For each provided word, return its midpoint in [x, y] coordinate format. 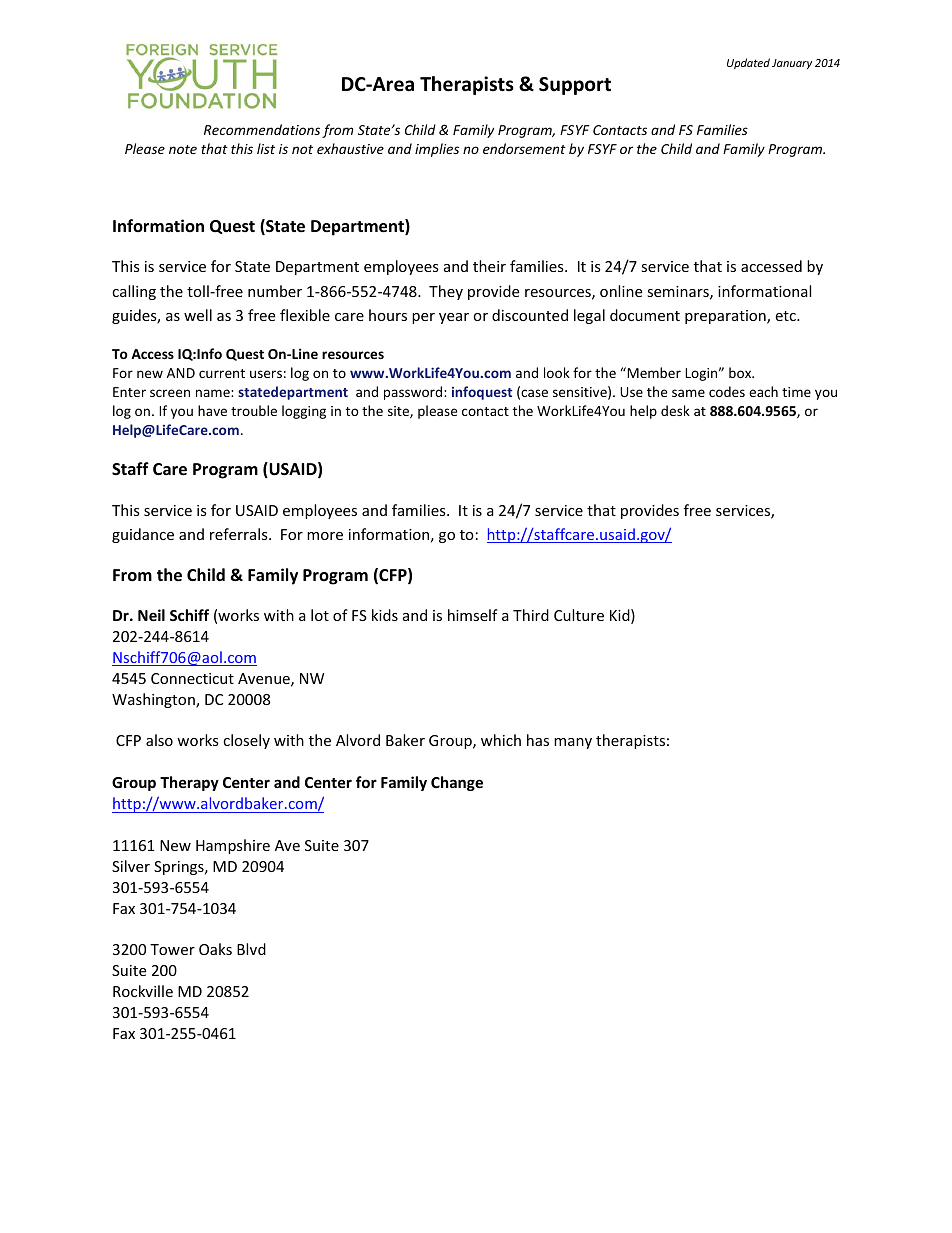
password [414, 393]
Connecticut [192, 678]
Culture [579, 615]
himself [473, 615]
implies [437, 150]
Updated [748, 63]
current [222, 373]
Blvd [251, 949]
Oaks [215, 949]
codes [727, 391]
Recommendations [262, 129]
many [573, 743]
